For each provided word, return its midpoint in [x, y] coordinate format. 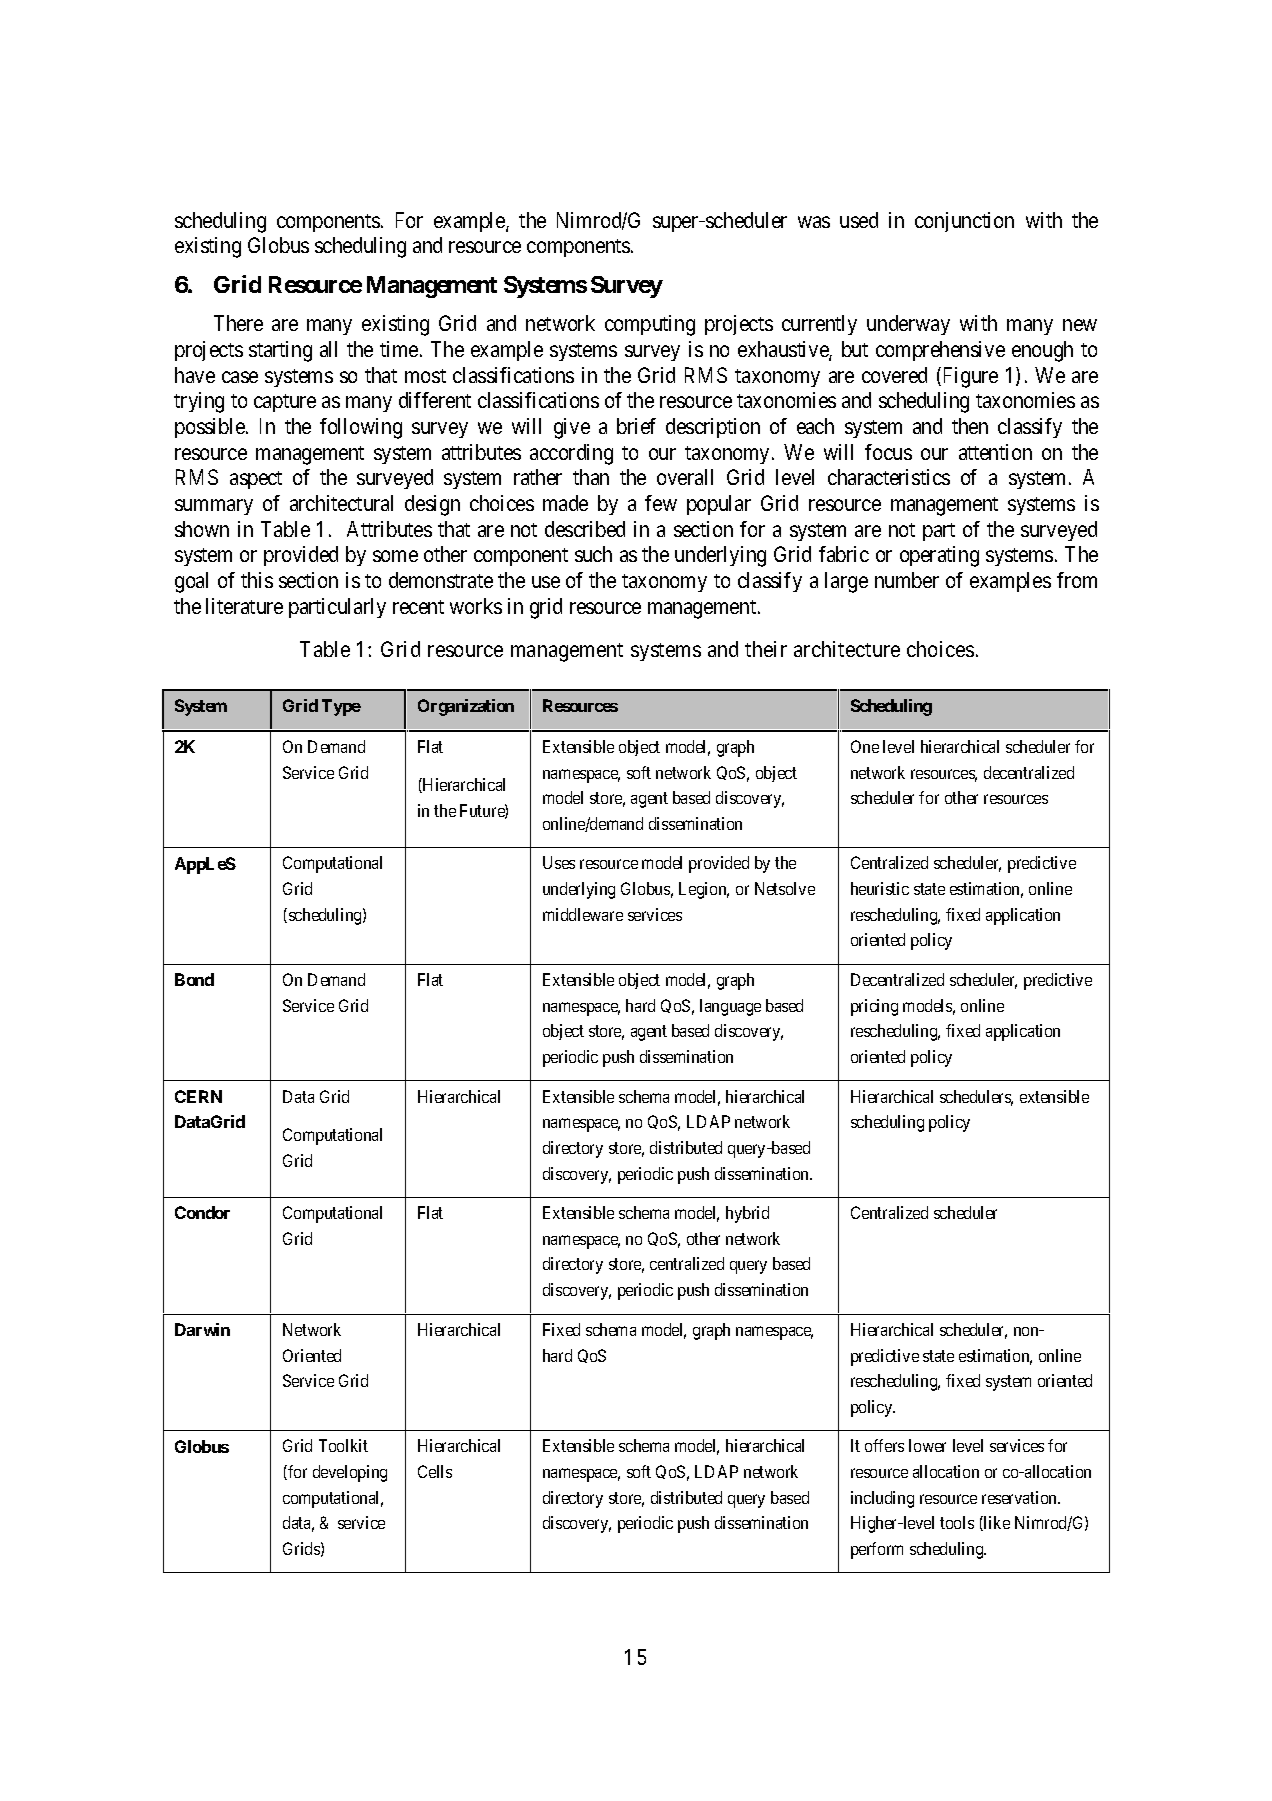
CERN [198, 1096]
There [238, 323]
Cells [435, 1471]
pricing [874, 1007]
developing [350, 1473]
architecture [847, 649]
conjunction [964, 222]
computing [650, 325]
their [766, 649]
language [730, 1007]
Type [341, 707]
